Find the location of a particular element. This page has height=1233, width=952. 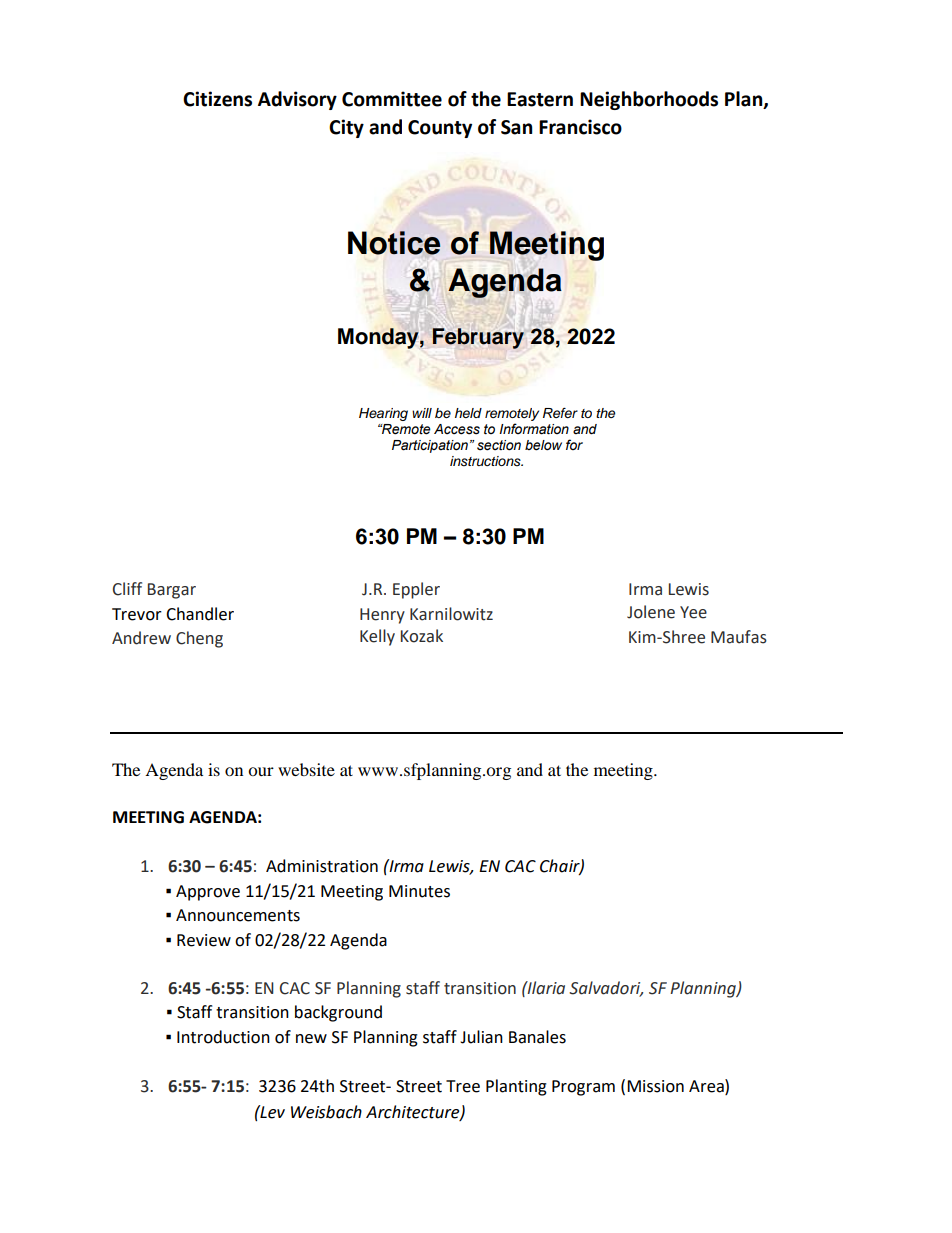

Introduction is located at coordinates (223, 1037).
